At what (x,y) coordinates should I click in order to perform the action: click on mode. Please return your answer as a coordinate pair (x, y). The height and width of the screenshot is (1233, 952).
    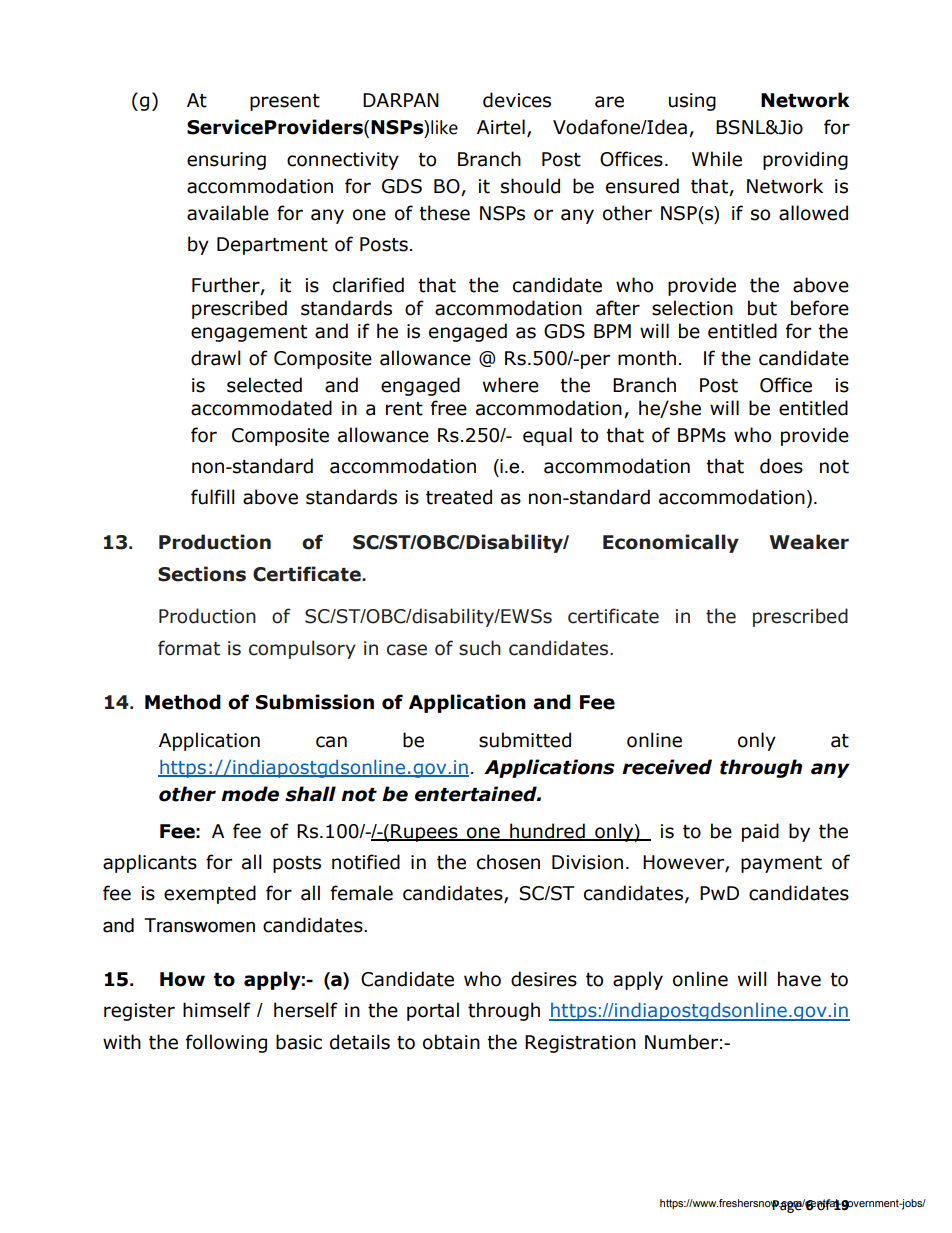
    Looking at the image, I should click on (250, 794).
